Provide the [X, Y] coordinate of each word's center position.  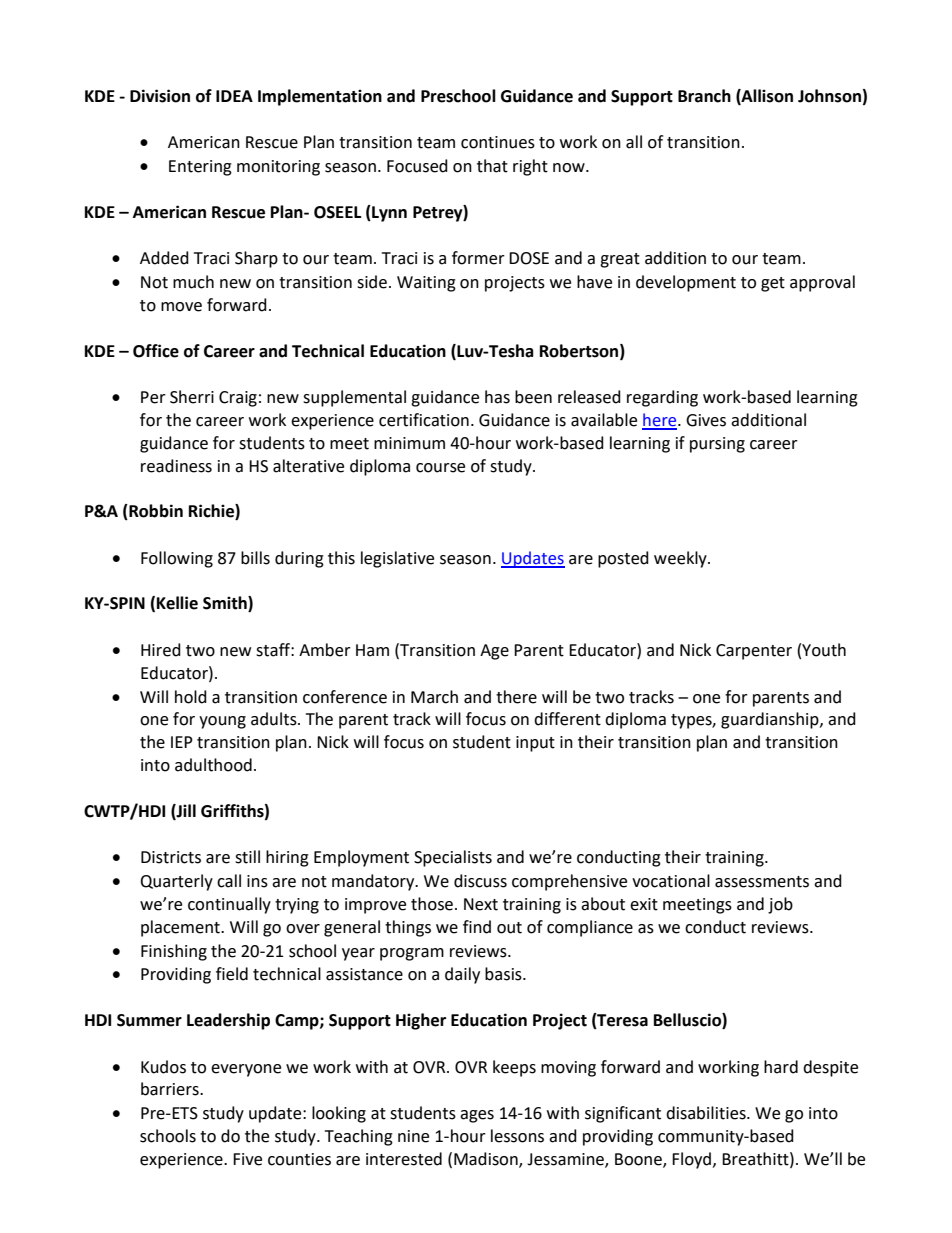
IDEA [234, 96]
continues [498, 142]
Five [247, 1159]
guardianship [771, 720]
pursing [717, 445]
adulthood [213, 765]
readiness [176, 466]
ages [477, 1116]
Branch [704, 96]
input [535, 744]
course [440, 468]
